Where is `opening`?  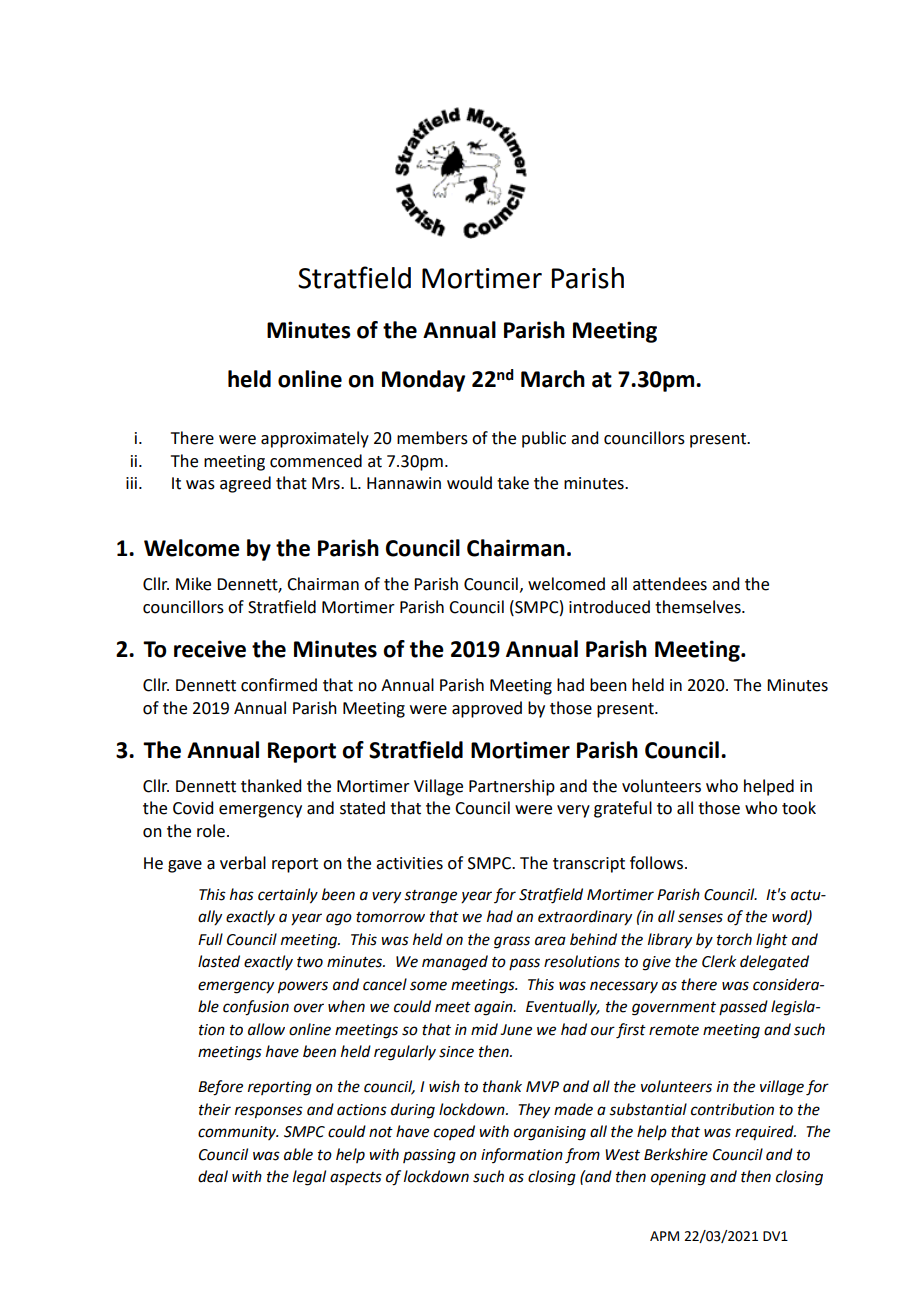 opening is located at coordinates (678, 1178).
